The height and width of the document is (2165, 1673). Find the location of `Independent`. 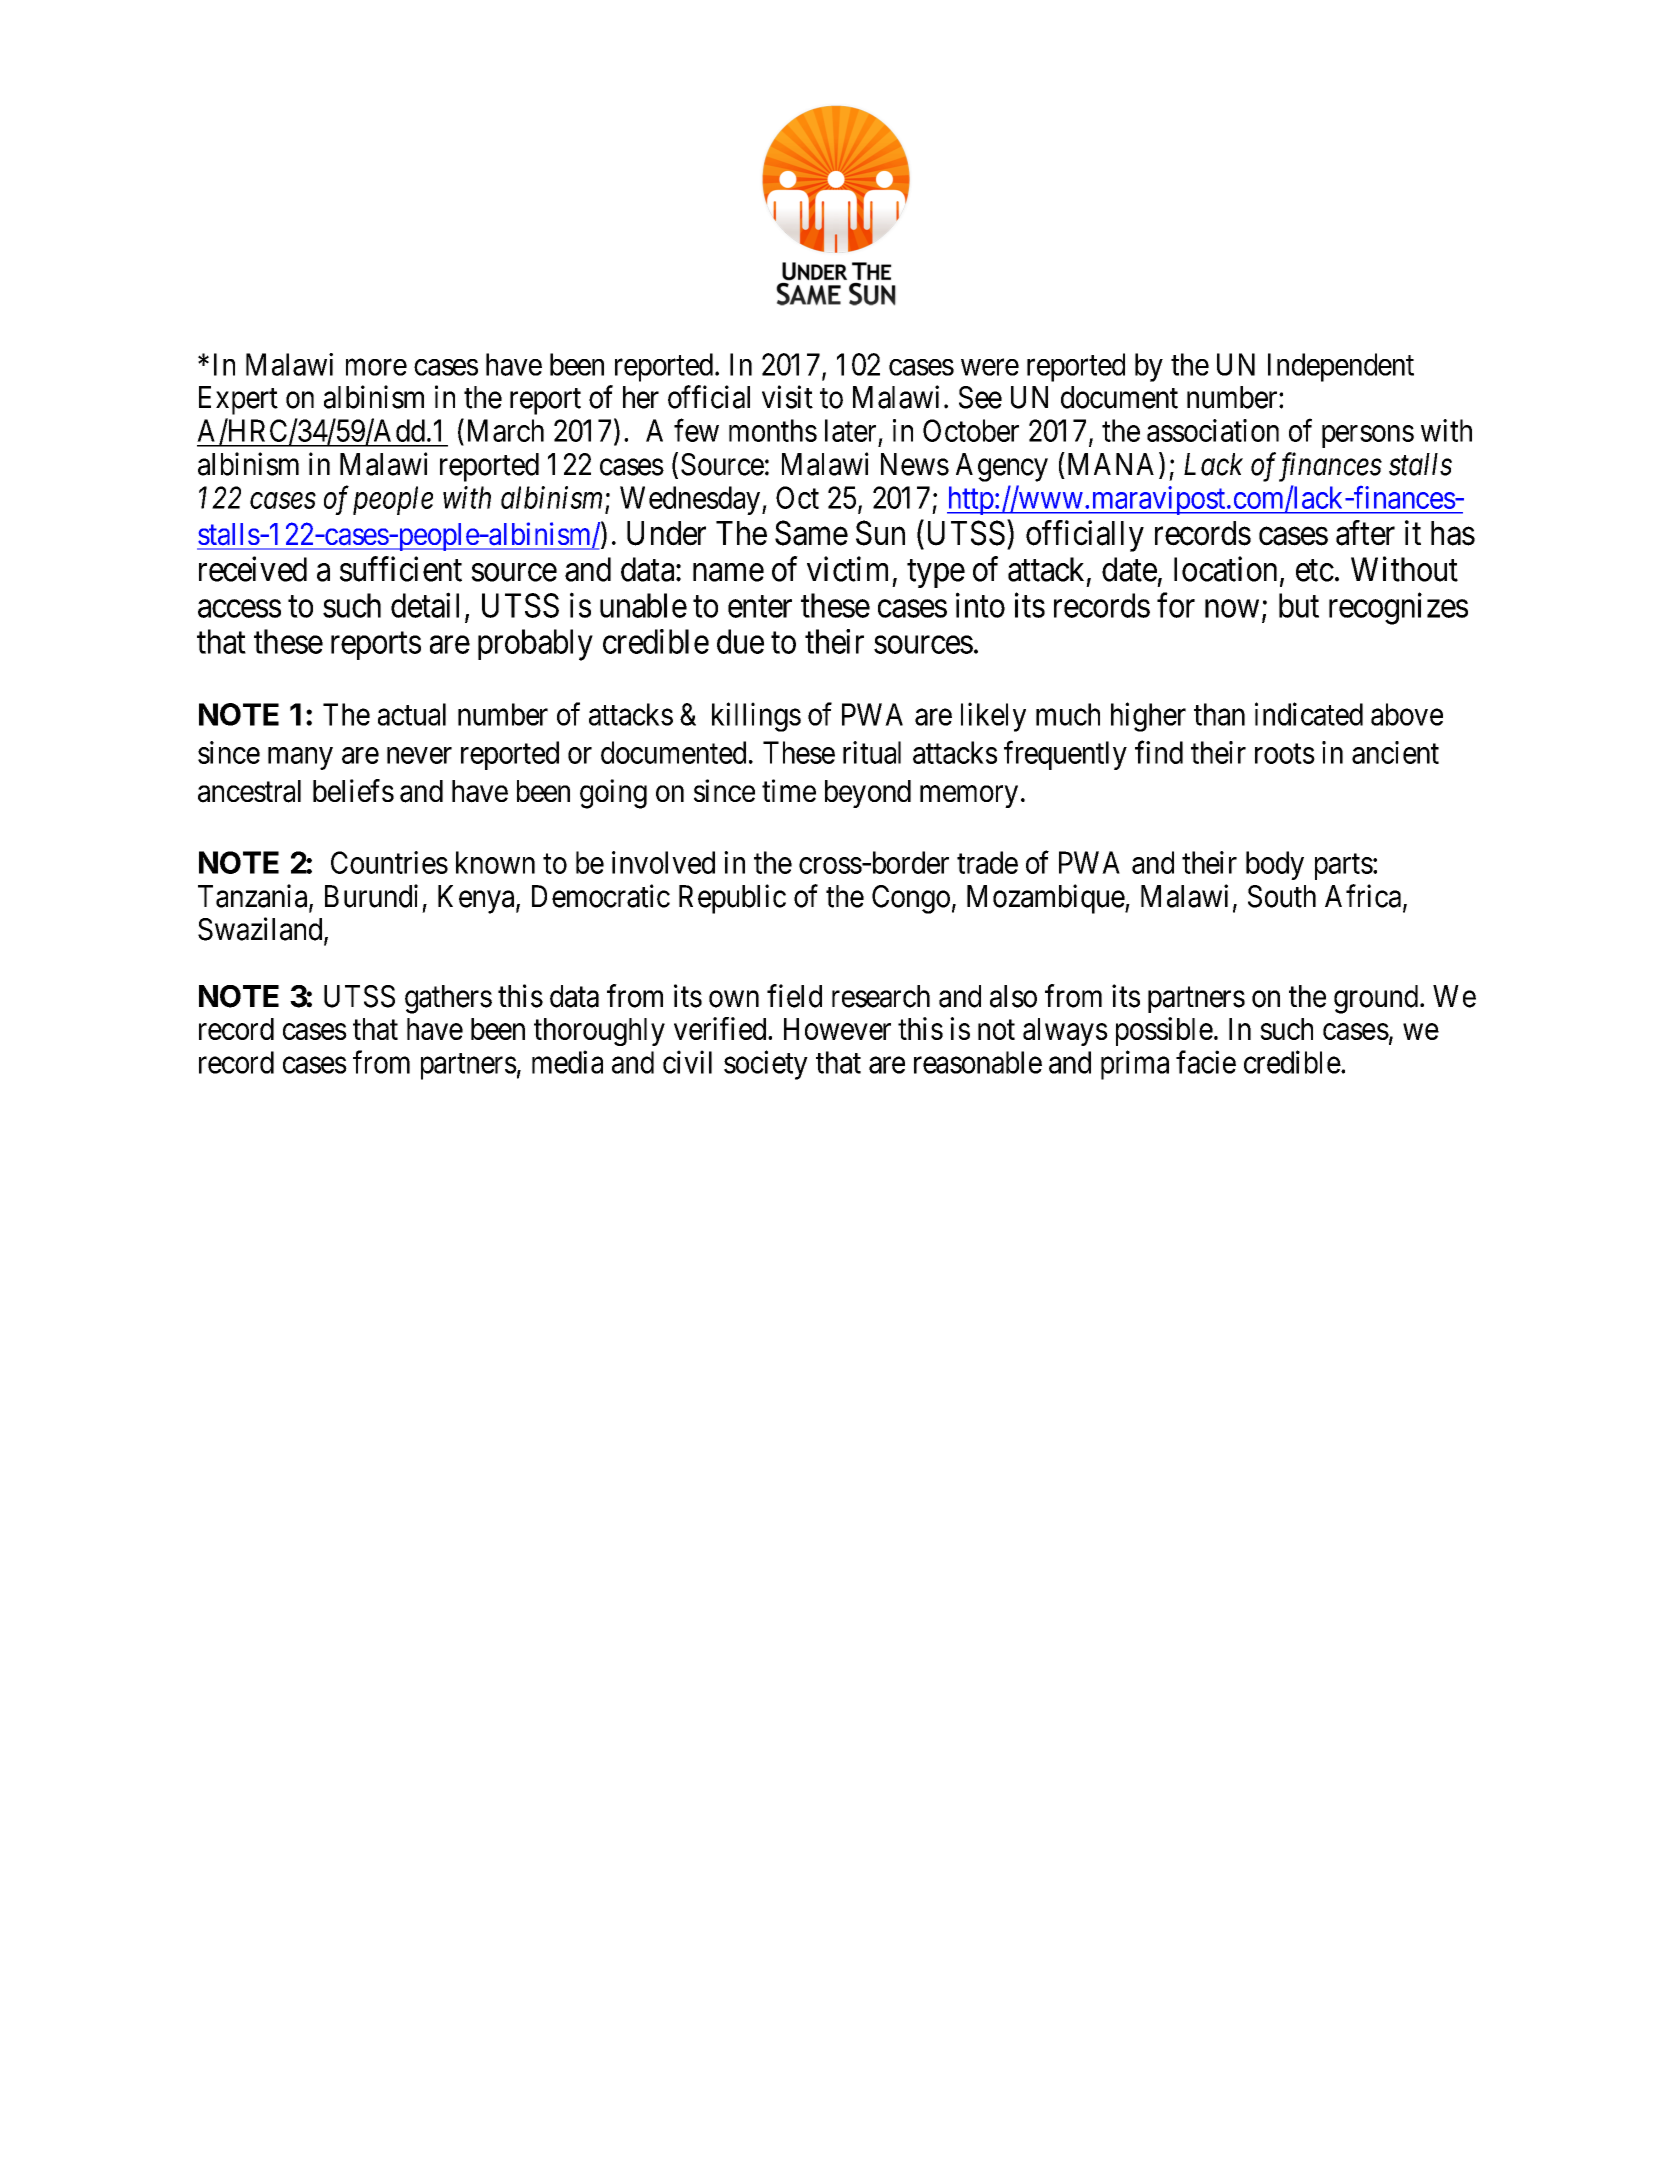

Independent is located at coordinates (1341, 367).
